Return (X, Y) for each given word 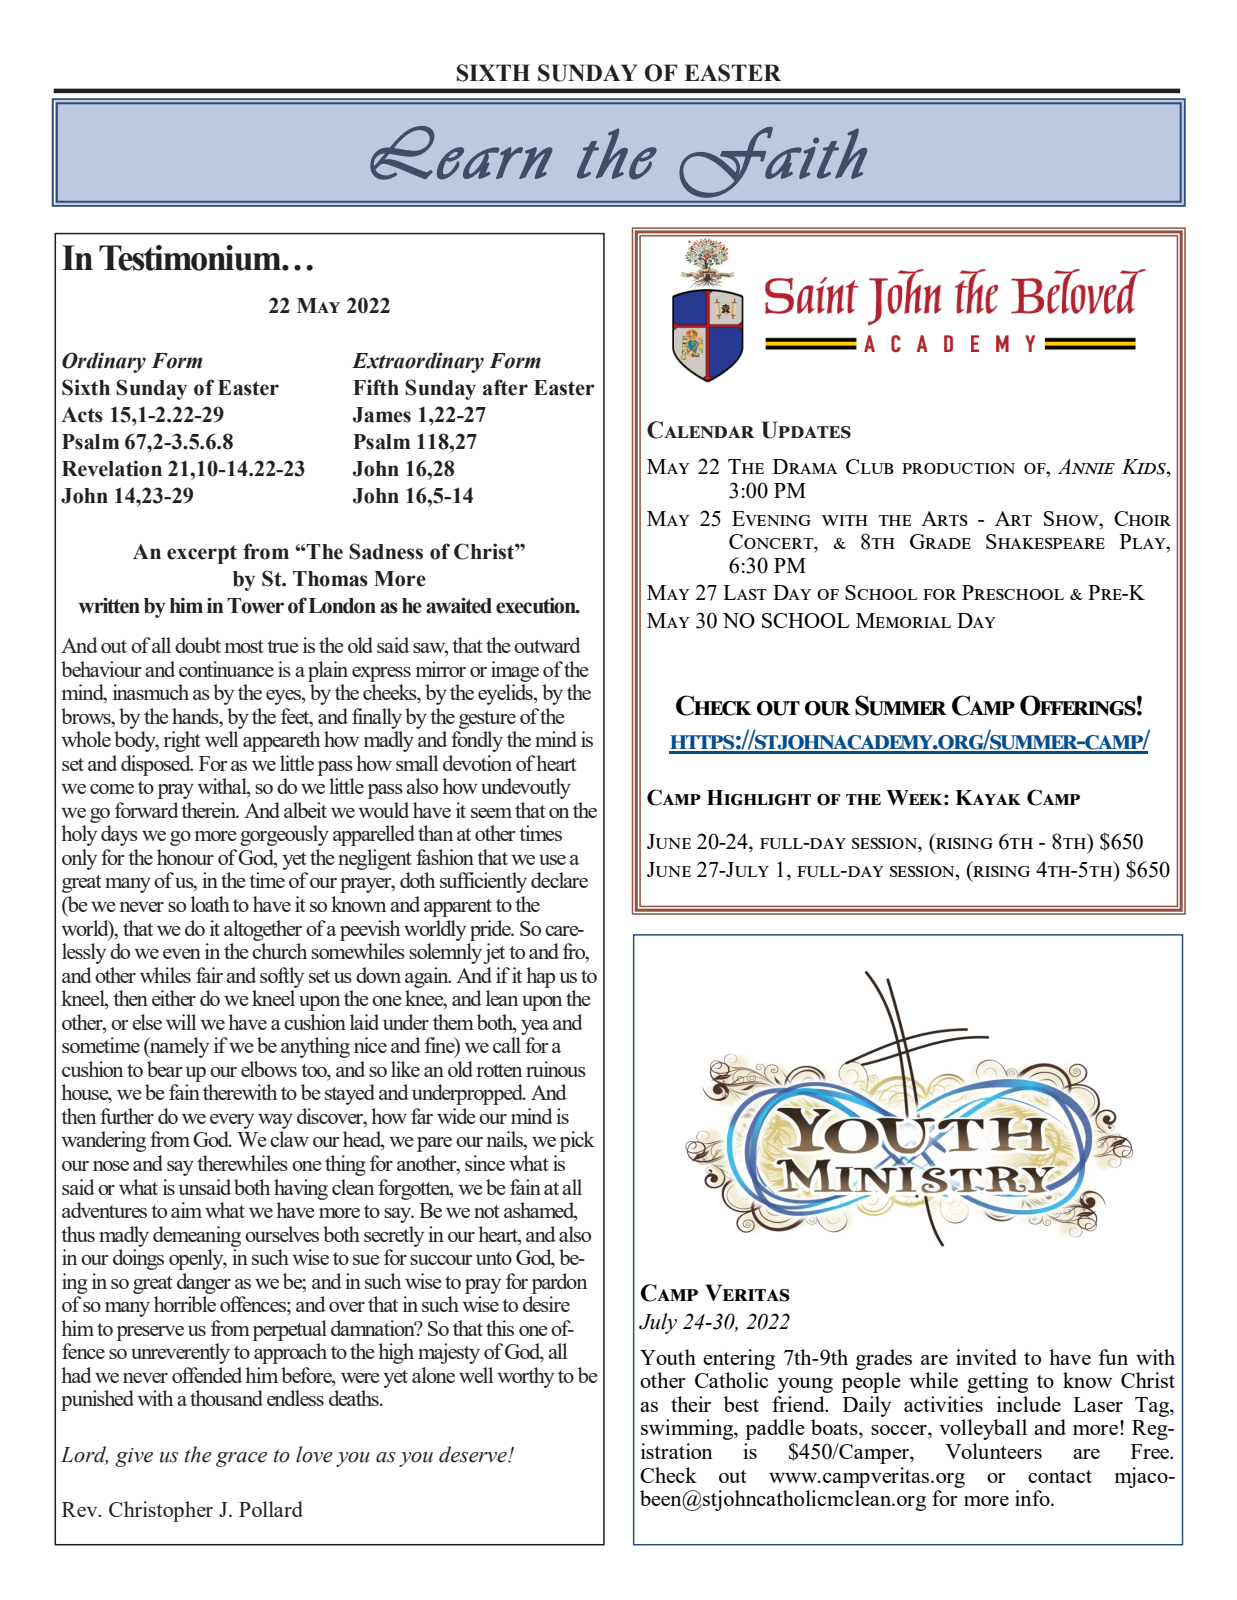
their (691, 1404)
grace (241, 1459)
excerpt (202, 554)
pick (577, 1141)
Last (745, 592)
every (232, 1121)
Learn (461, 153)
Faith (773, 162)
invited (986, 1357)
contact (1060, 1476)
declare (559, 880)
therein (210, 810)
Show (1072, 518)
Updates (806, 430)
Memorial (903, 620)
